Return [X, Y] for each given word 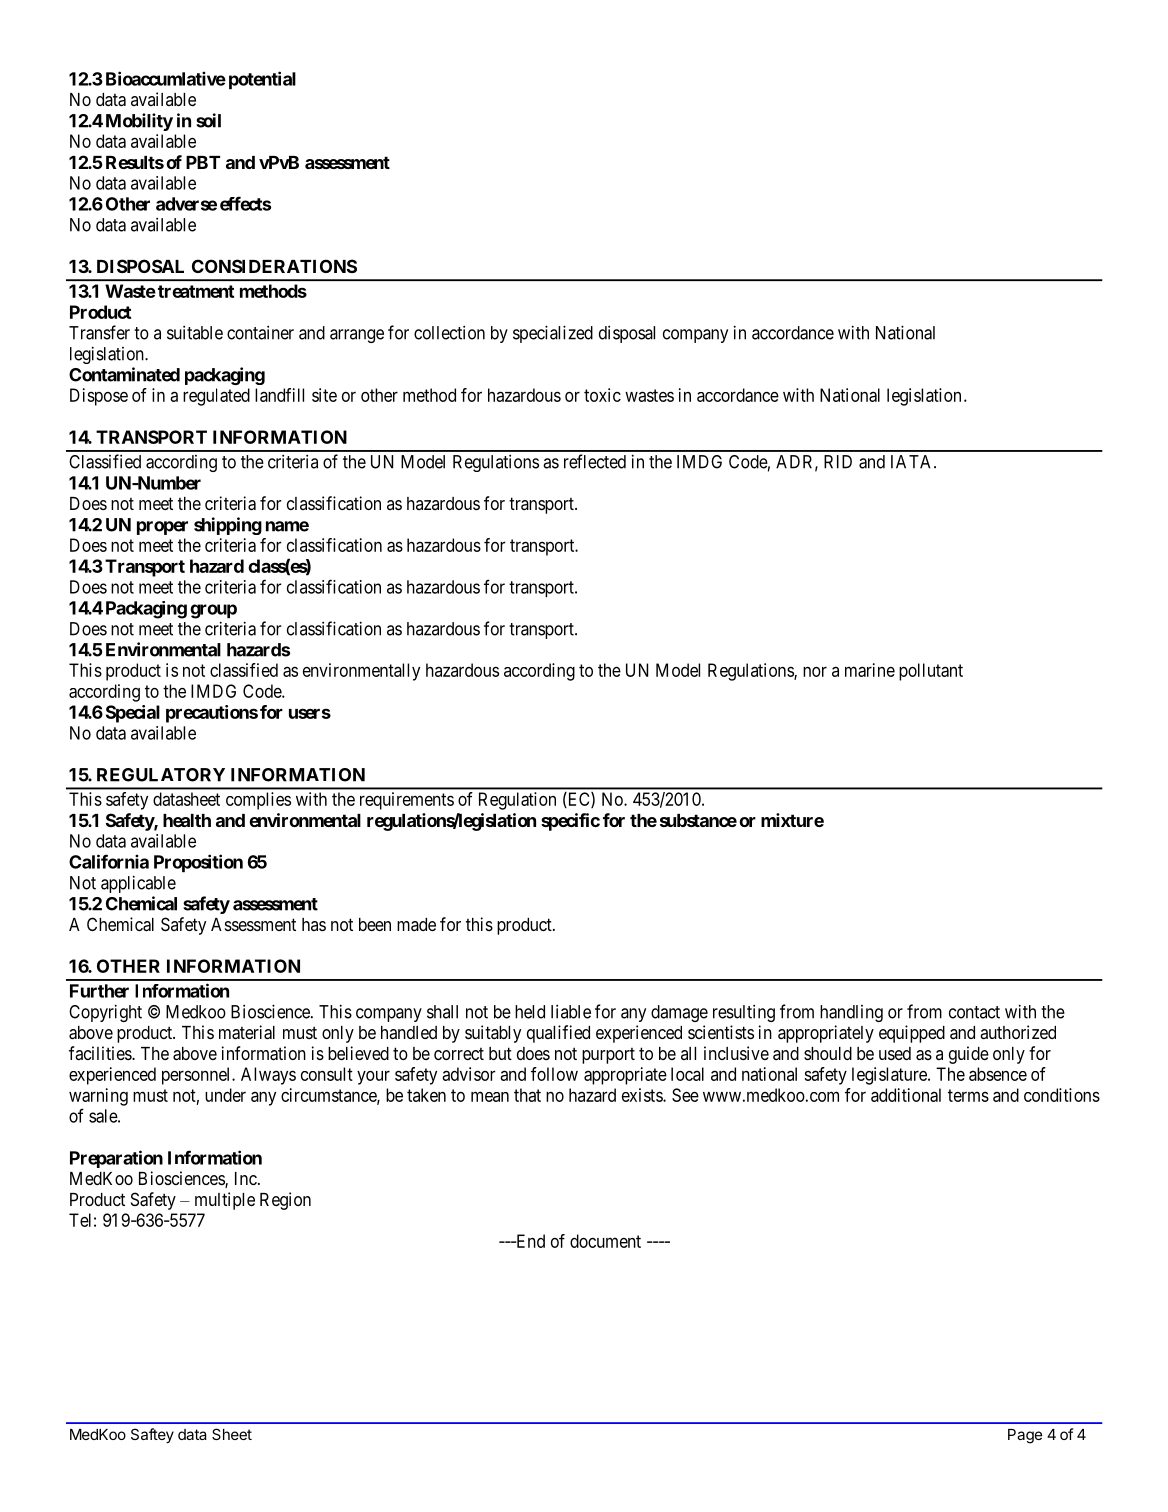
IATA [913, 462]
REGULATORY [161, 775]
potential [262, 80]
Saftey [152, 1435]
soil [208, 120]
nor [815, 672]
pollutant [931, 672]
